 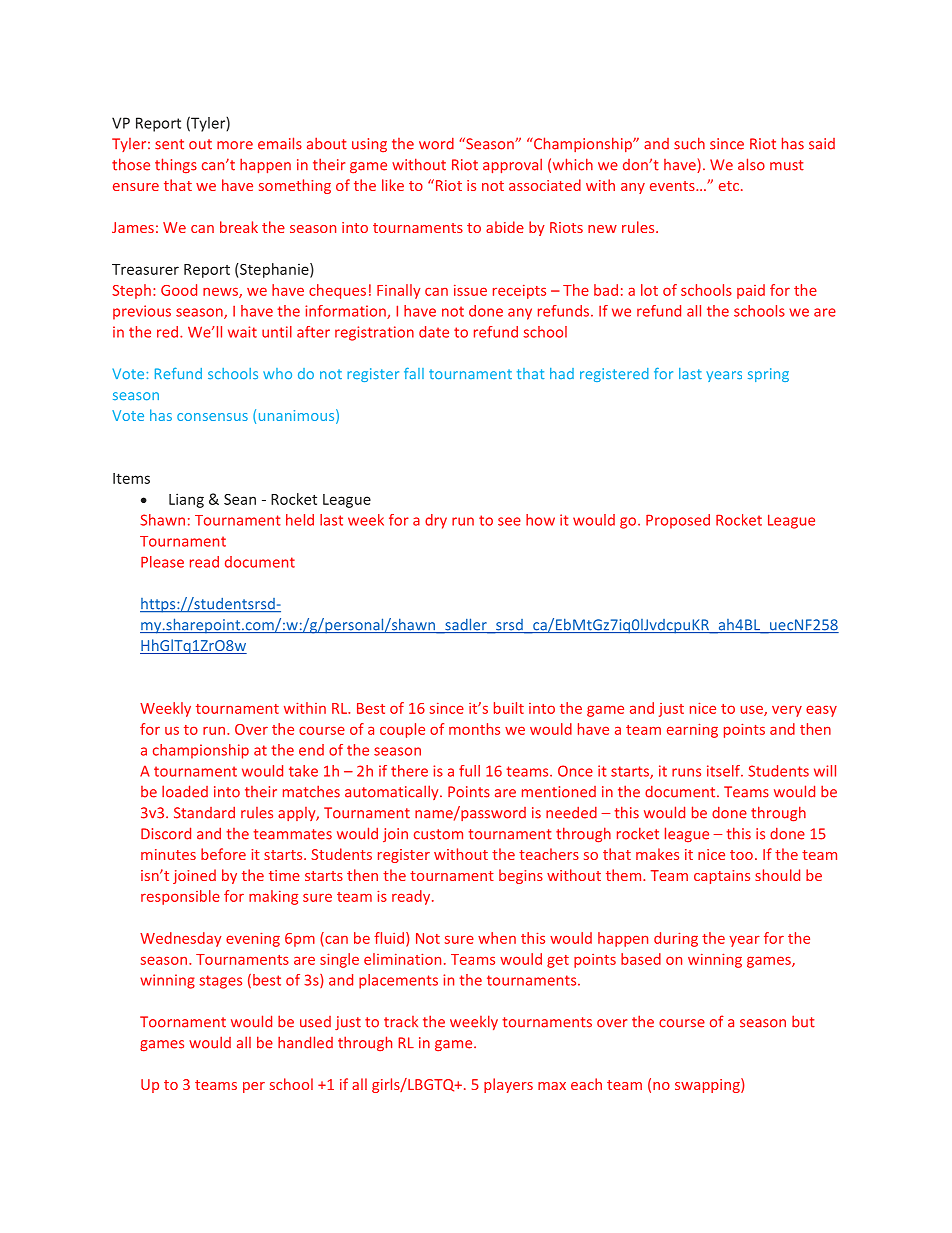 I want to click on things, so click(x=176, y=165).
